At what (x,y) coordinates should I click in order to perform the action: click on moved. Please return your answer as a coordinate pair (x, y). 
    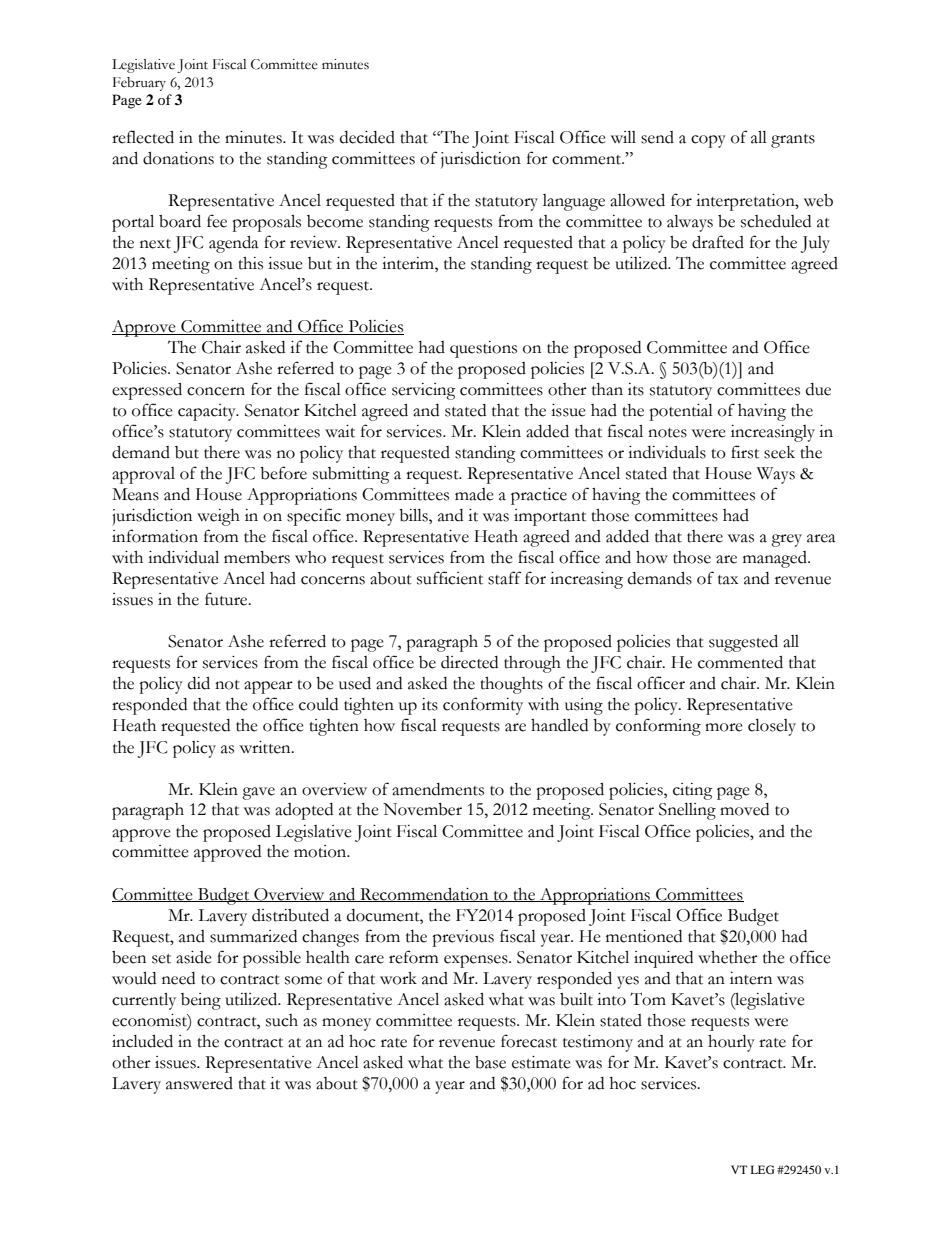
    Looking at the image, I should click on (744, 809).
